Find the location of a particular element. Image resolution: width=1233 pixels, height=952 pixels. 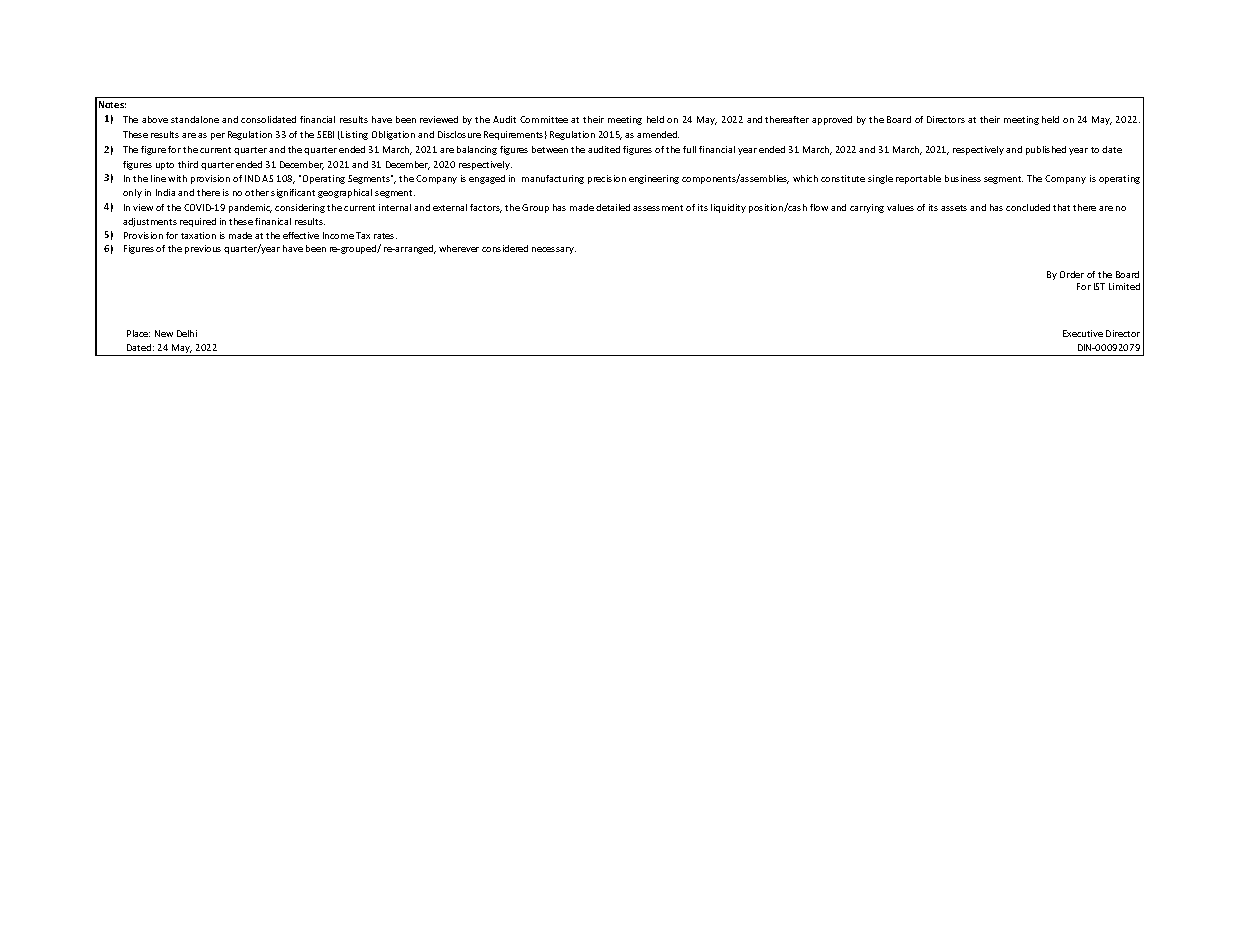

required is located at coordinates (198, 222).
